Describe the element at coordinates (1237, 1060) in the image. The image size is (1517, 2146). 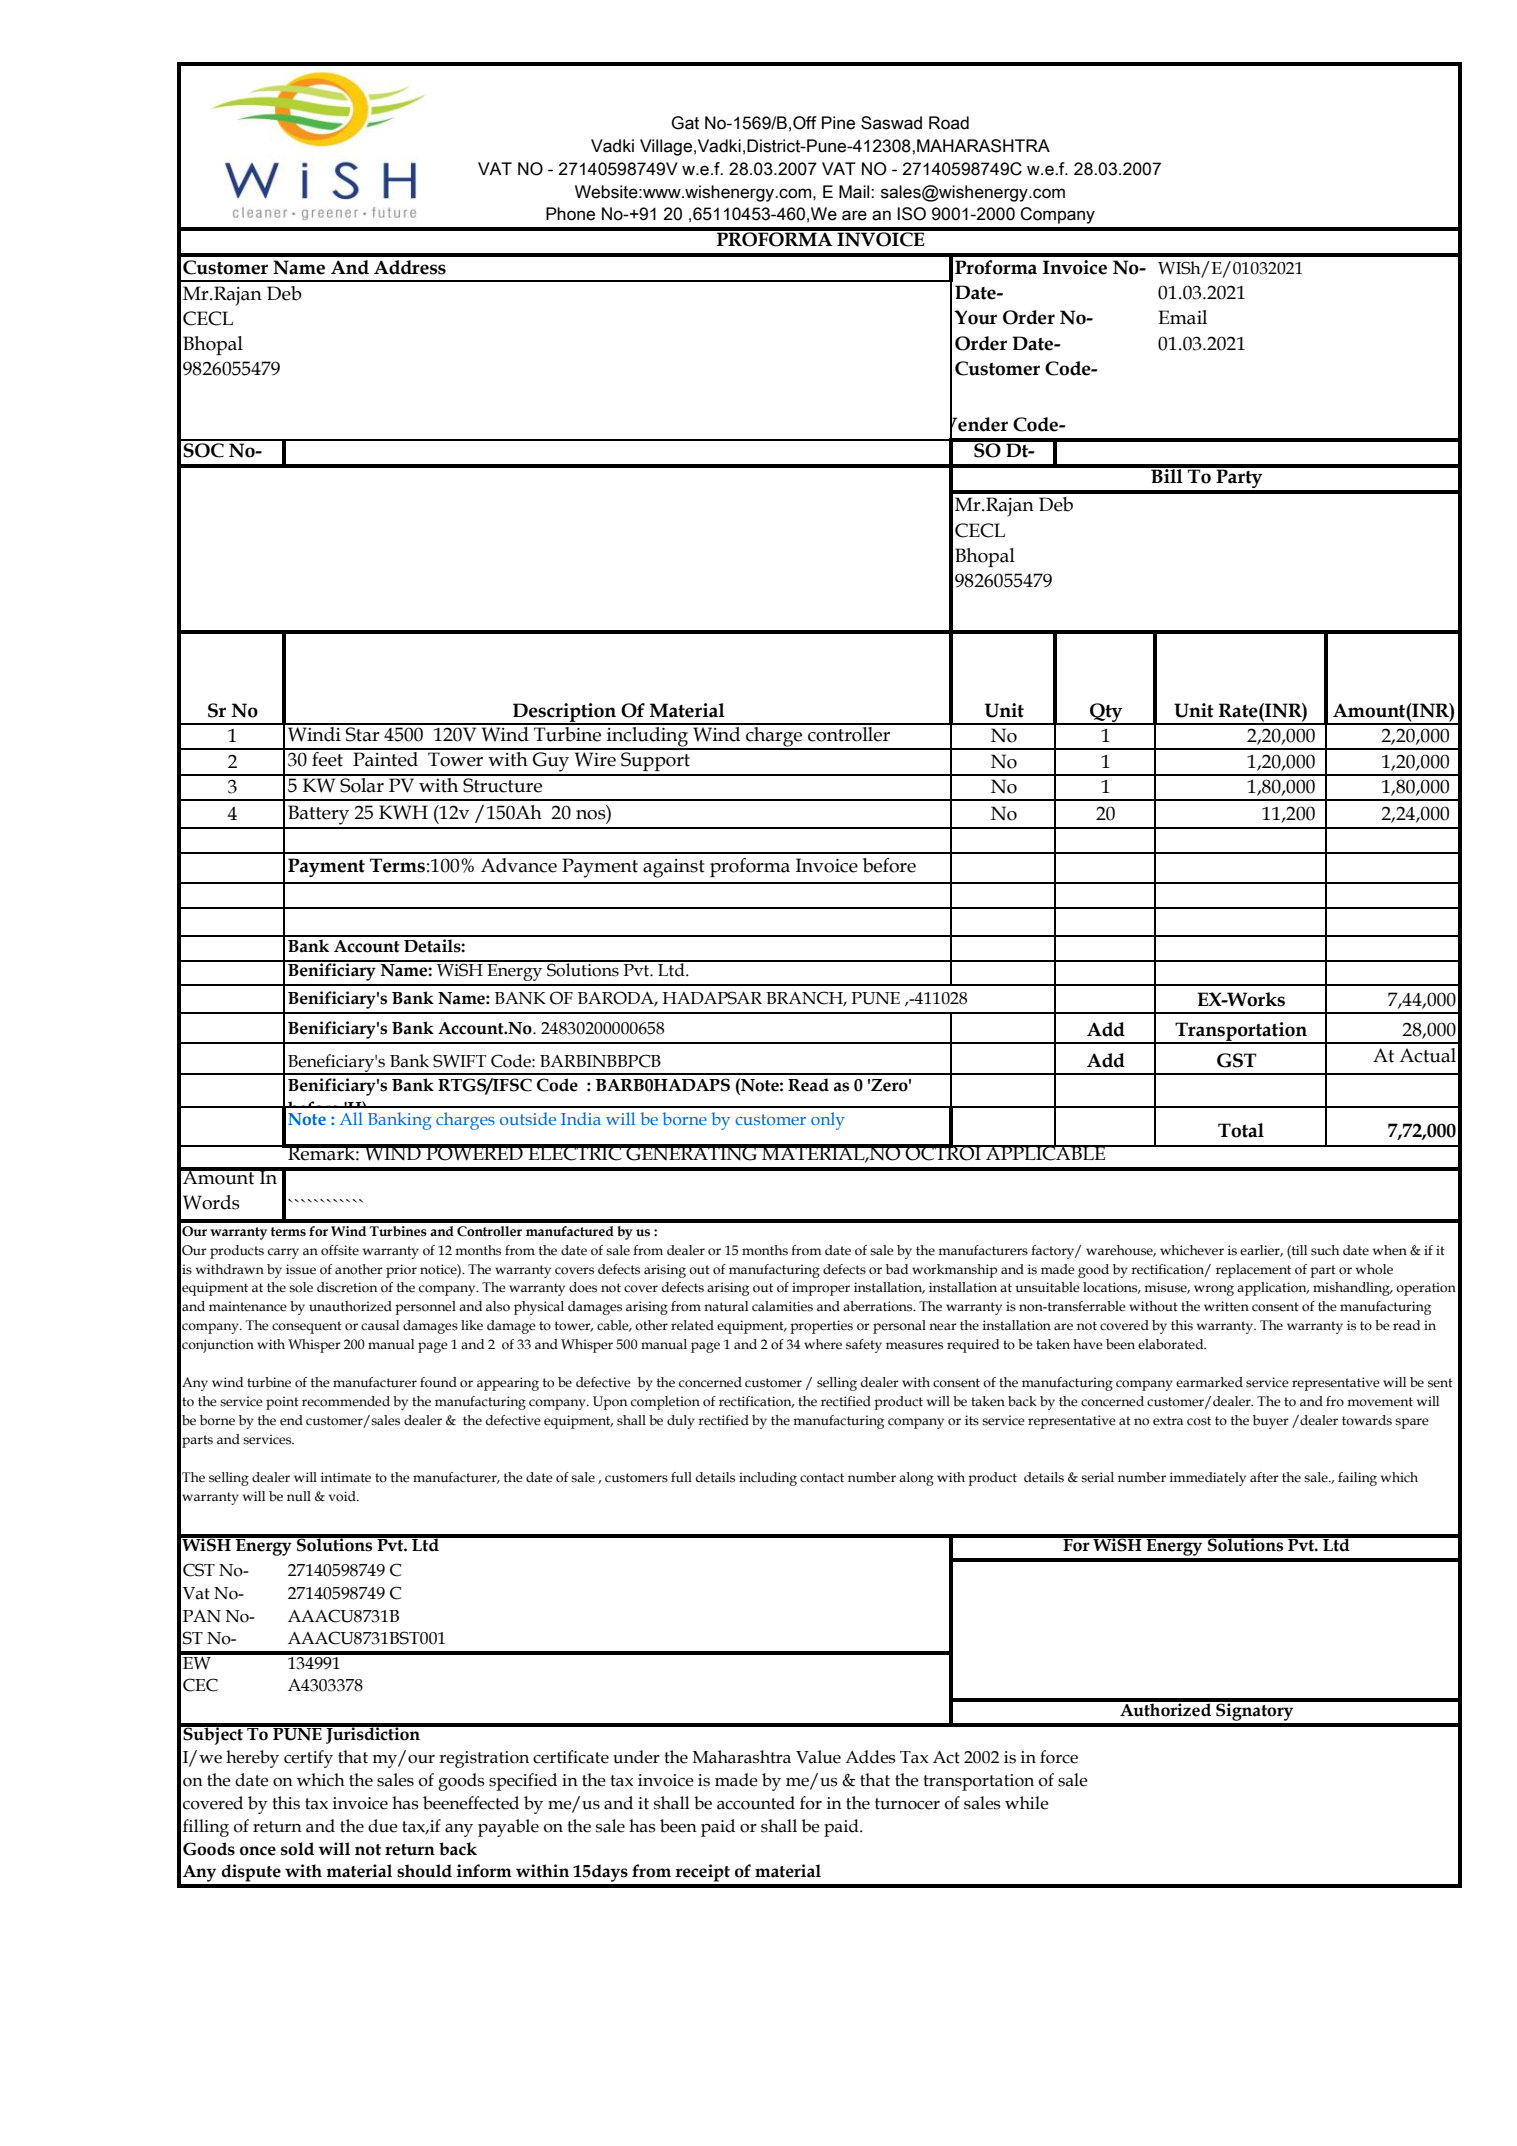
I see `GST` at that location.
